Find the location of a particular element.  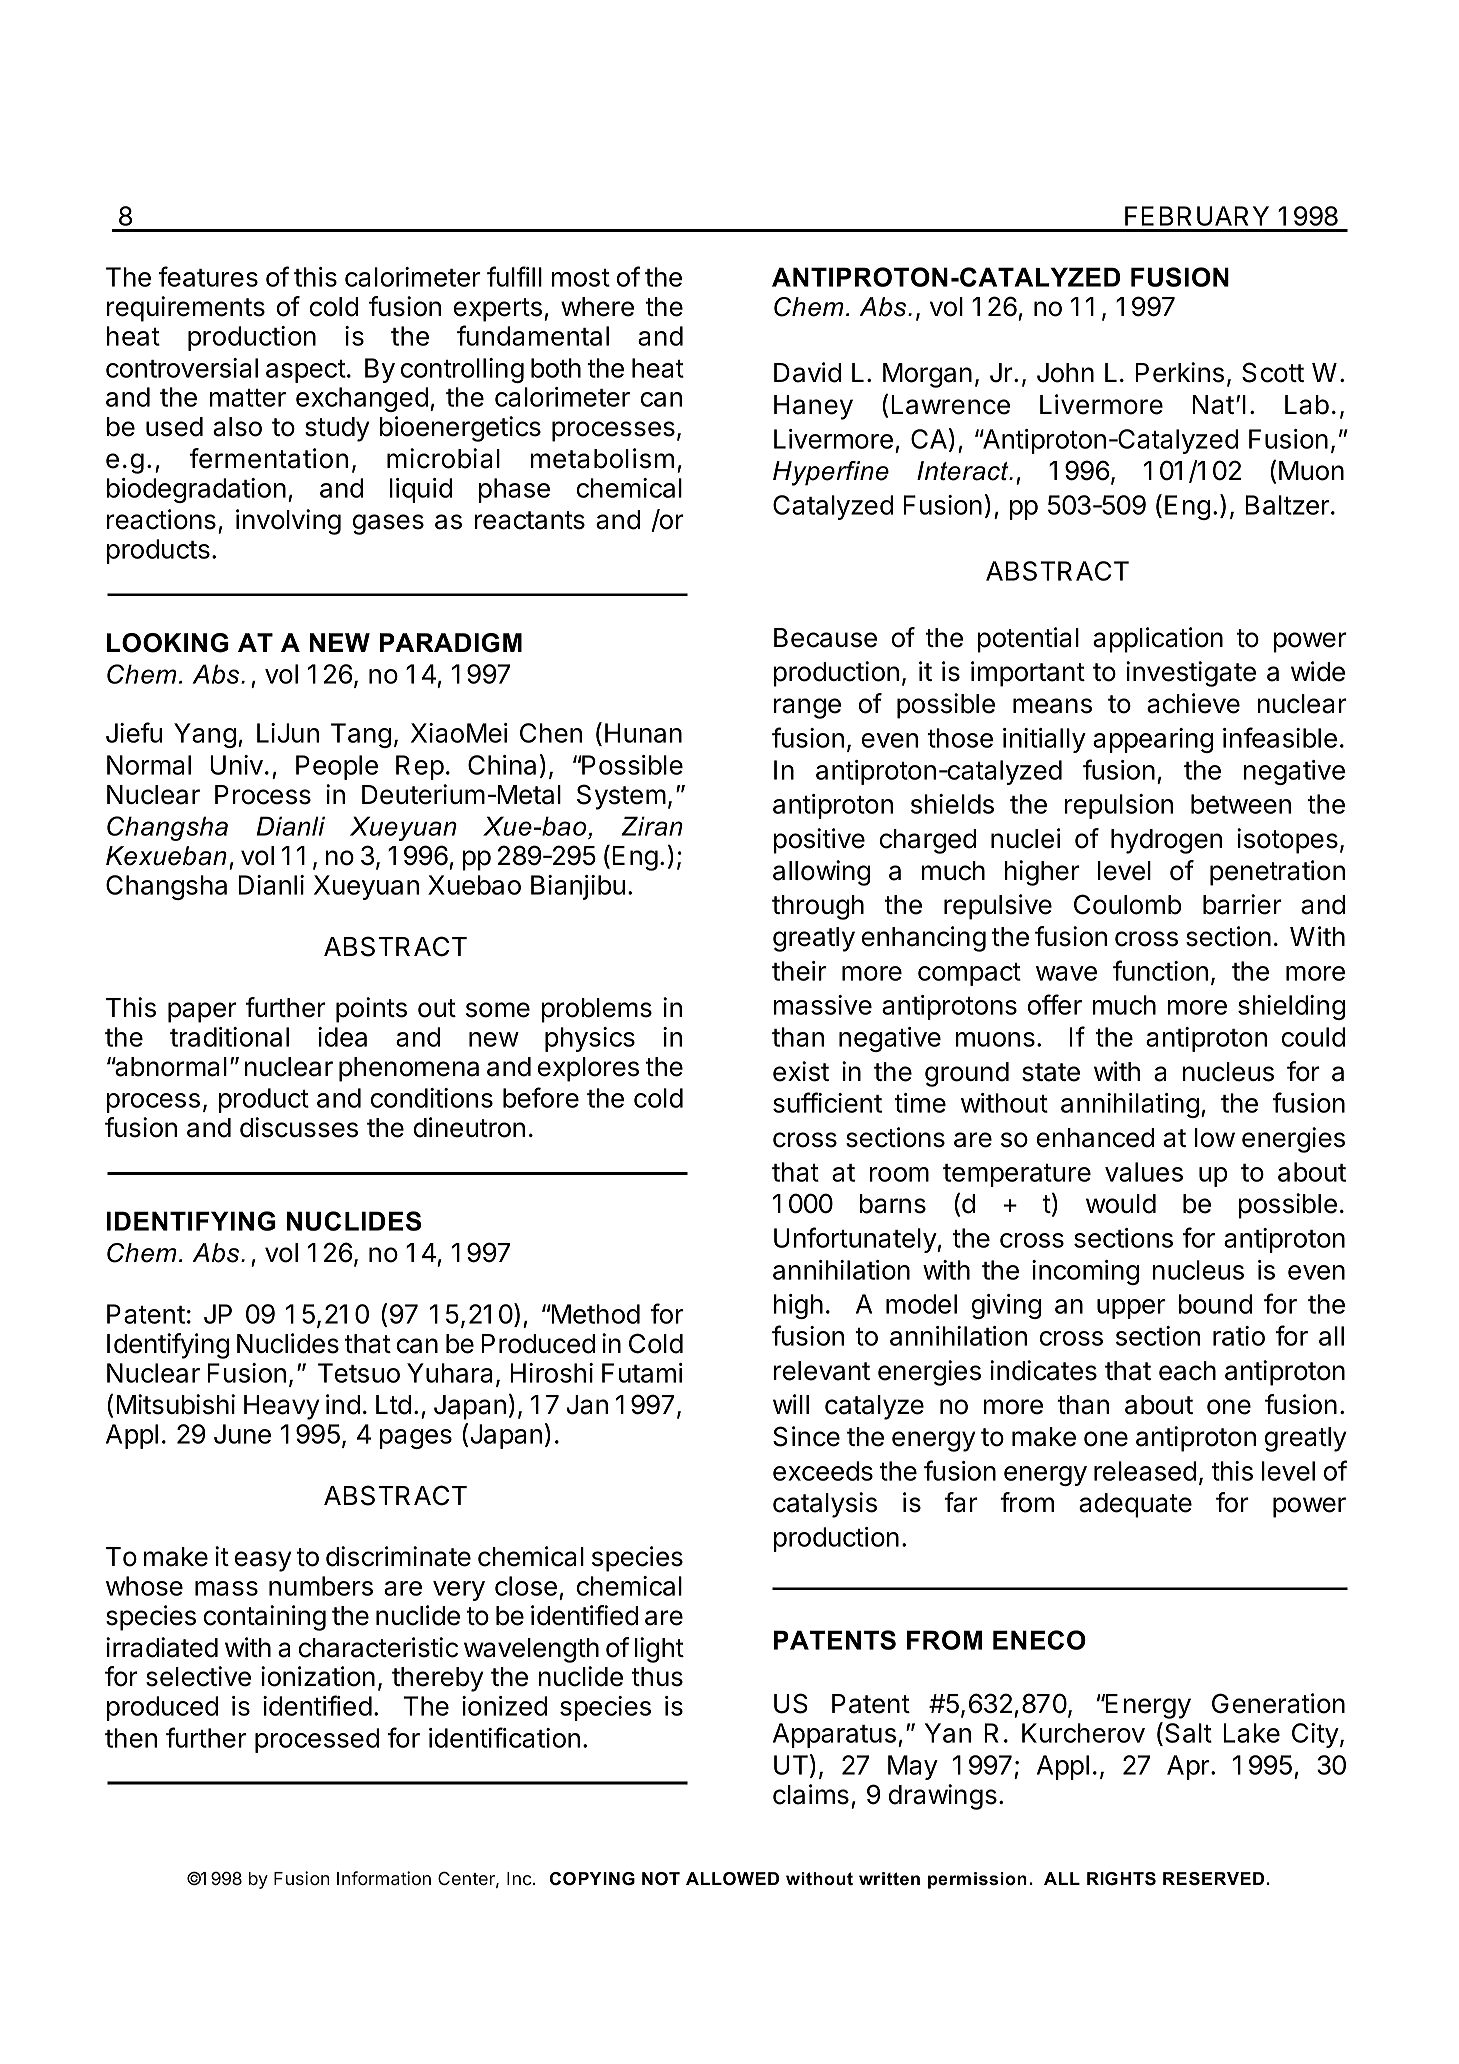

annihilating is located at coordinates (1130, 1105).
